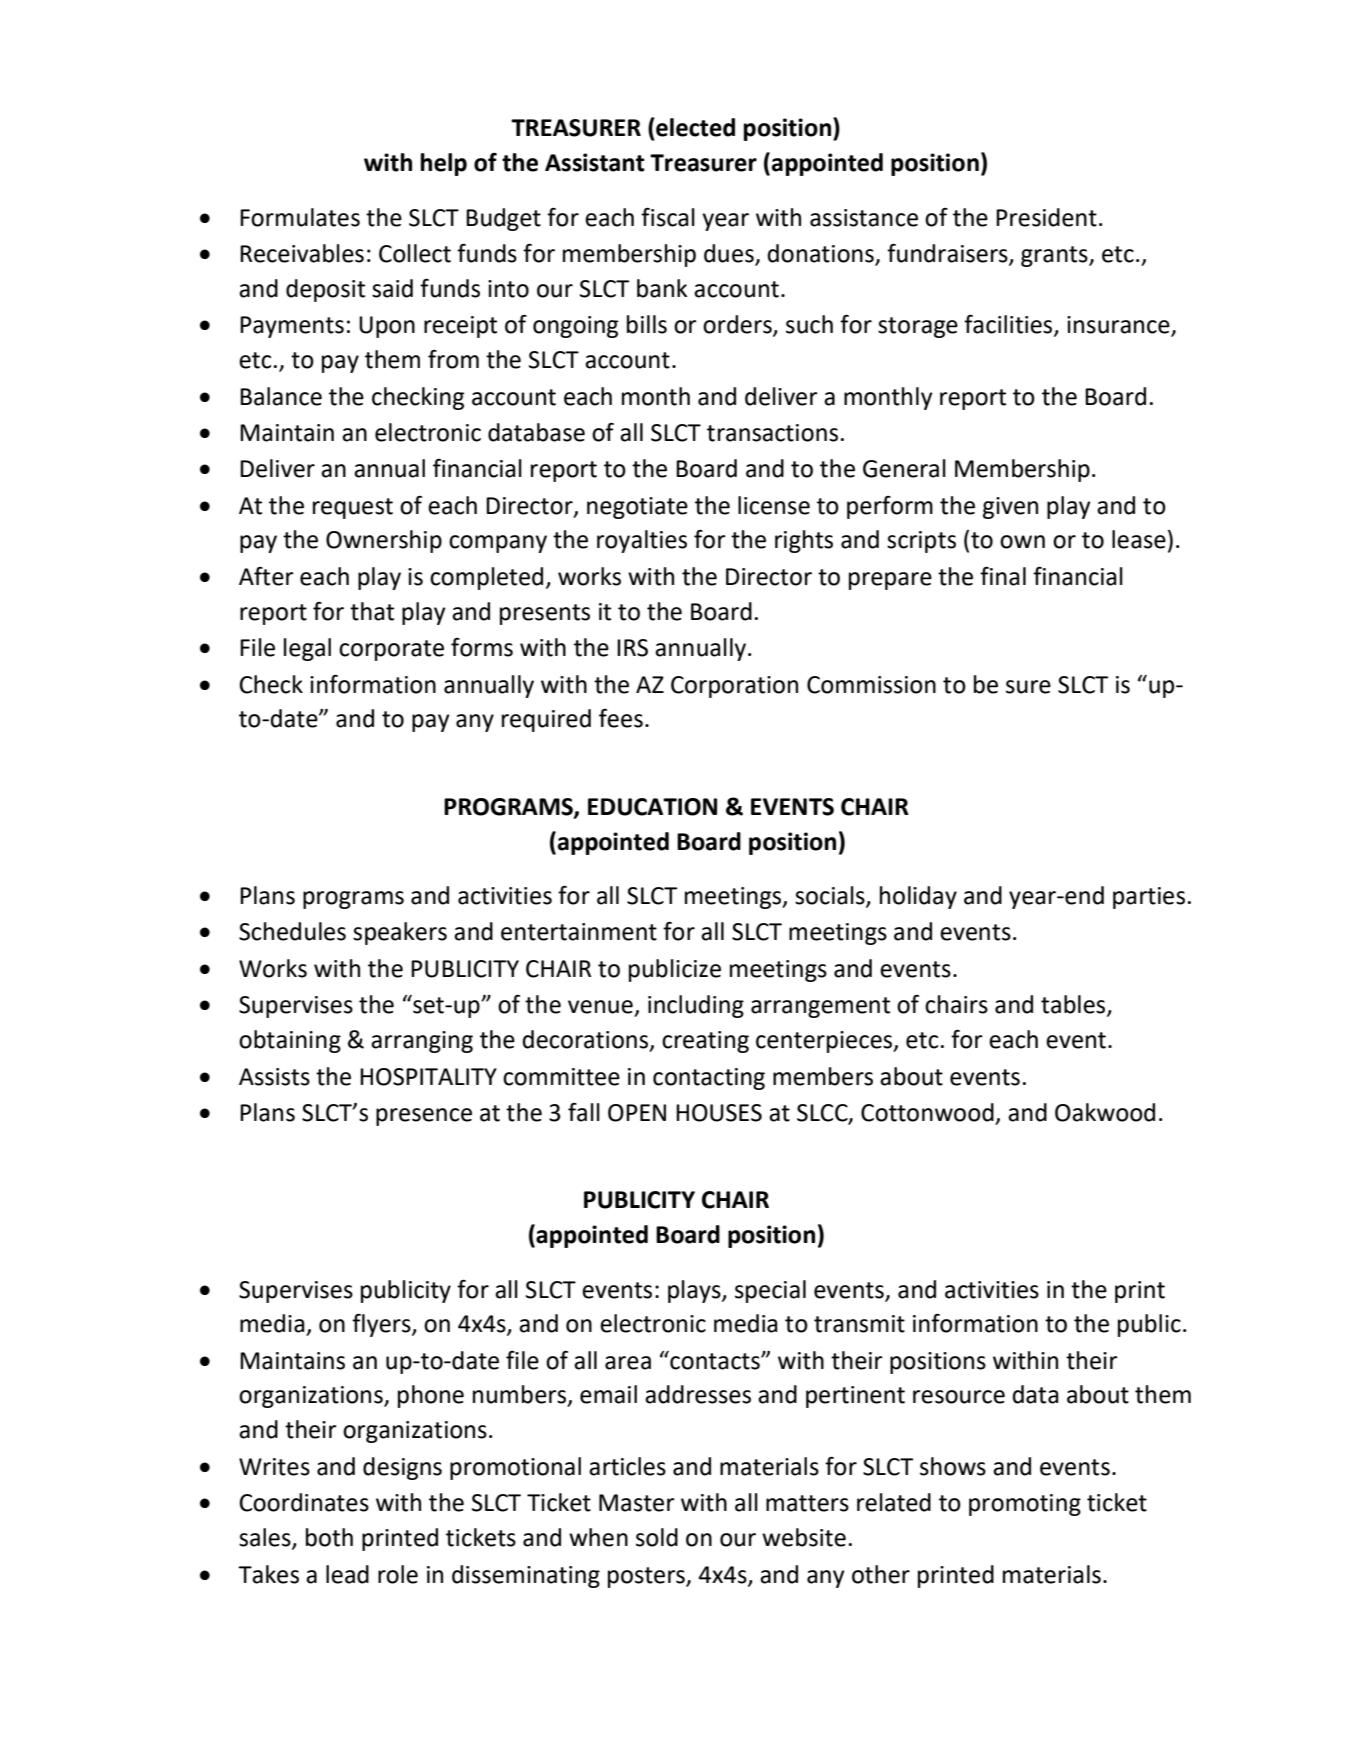 The width and height of the document is (1353, 1751). What do you see at coordinates (652, 807) in the document?
I see `EDUCATION` at bounding box center [652, 807].
